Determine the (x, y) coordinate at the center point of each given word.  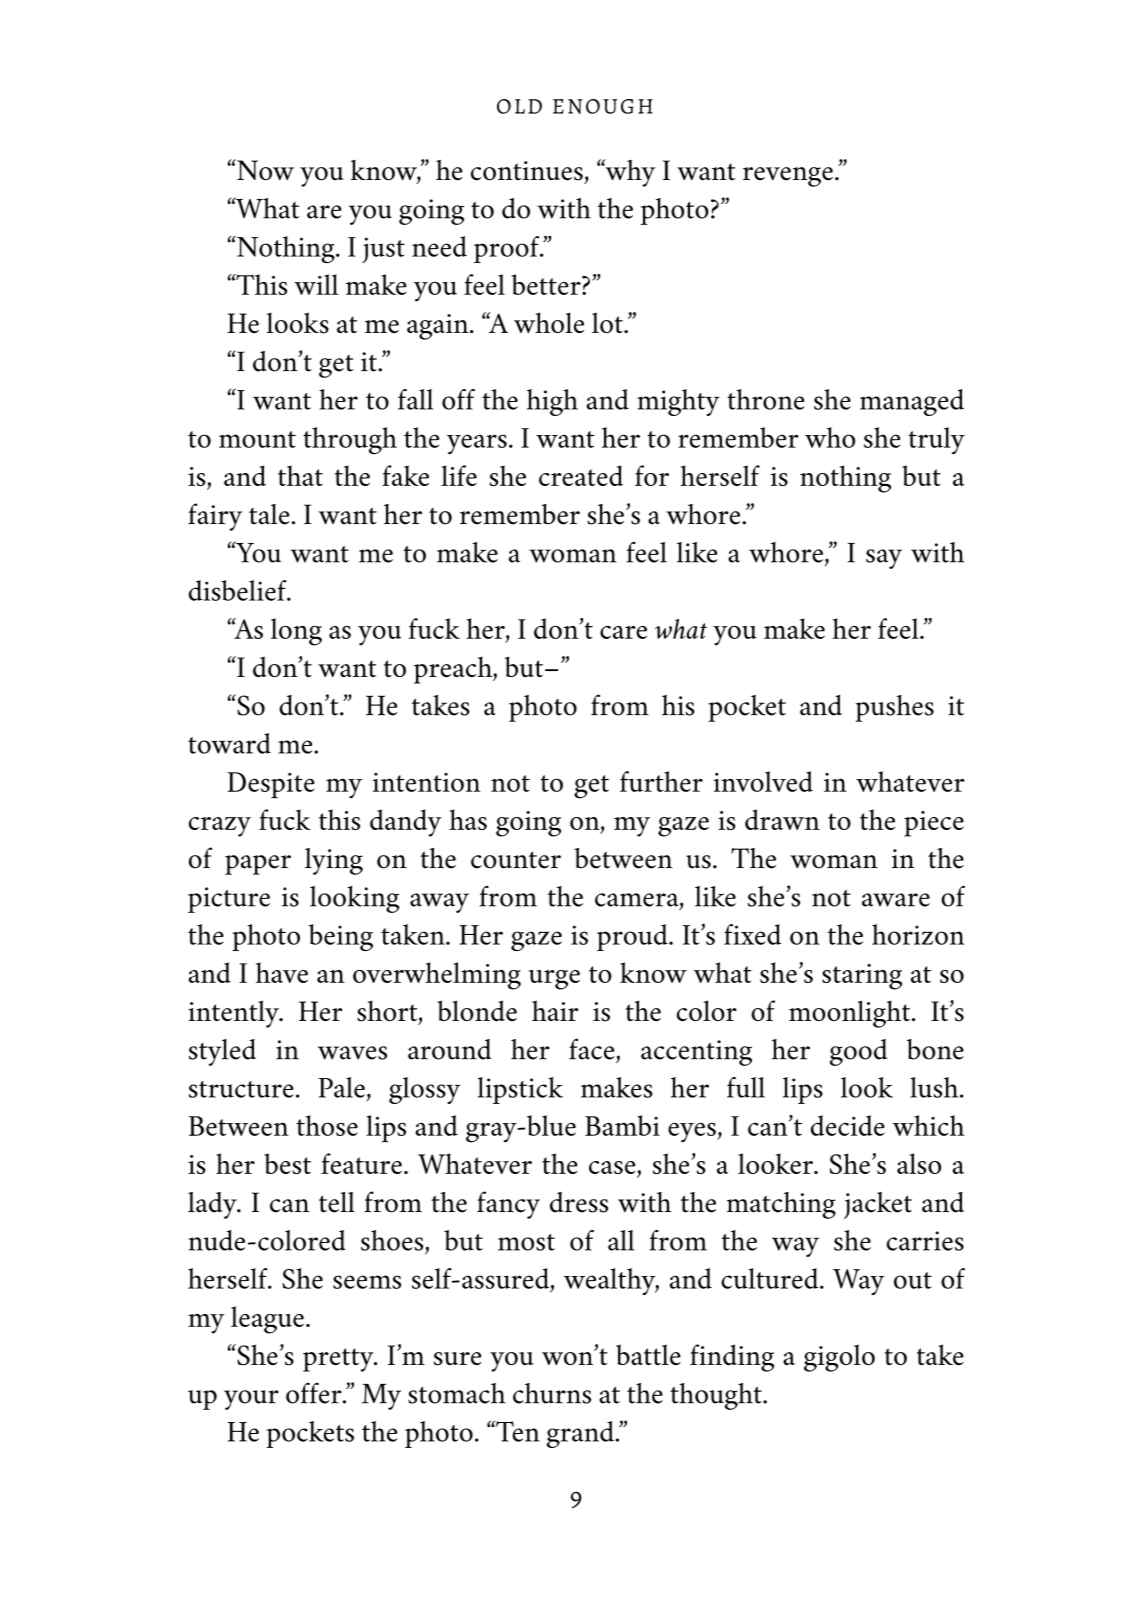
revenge (788, 177)
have (282, 972)
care (623, 632)
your (251, 1400)
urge (554, 980)
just (383, 250)
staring (862, 977)
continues (527, 171)
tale (269, 514)
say (884, 559)
